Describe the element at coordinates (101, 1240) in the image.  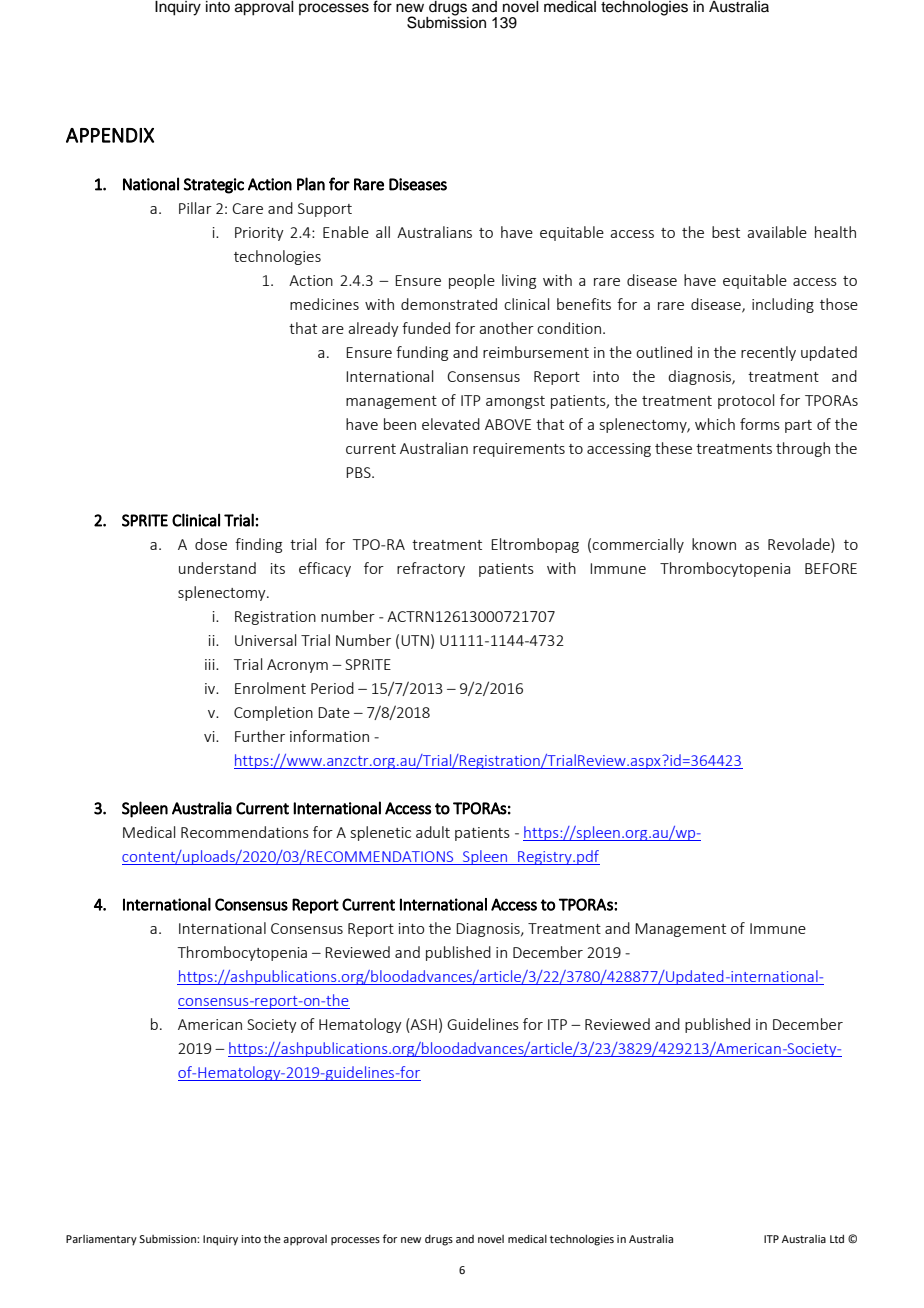
I see `Parliamentary` at that location.
